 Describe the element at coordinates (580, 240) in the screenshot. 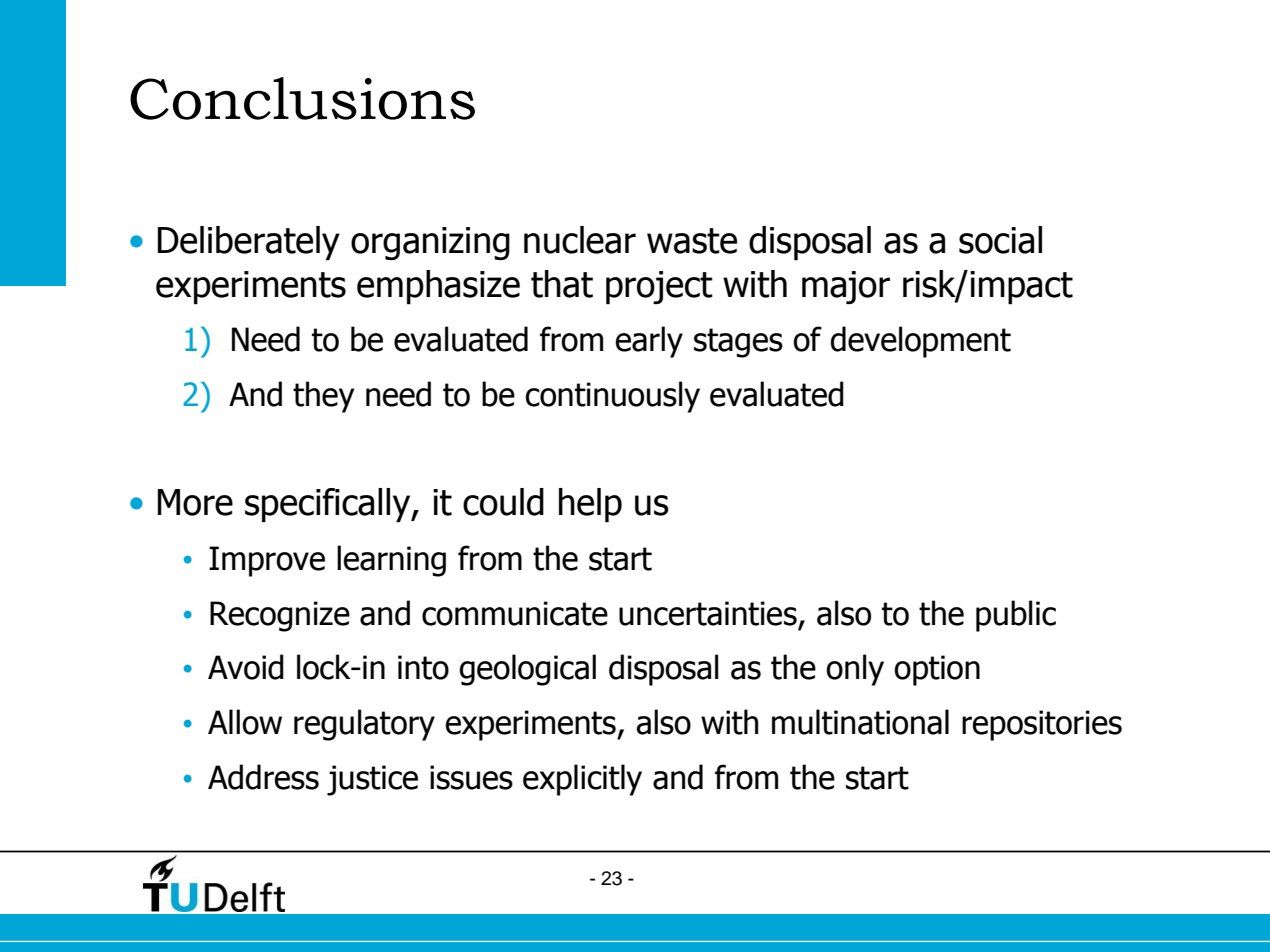

I see `nuclear` at that location.
